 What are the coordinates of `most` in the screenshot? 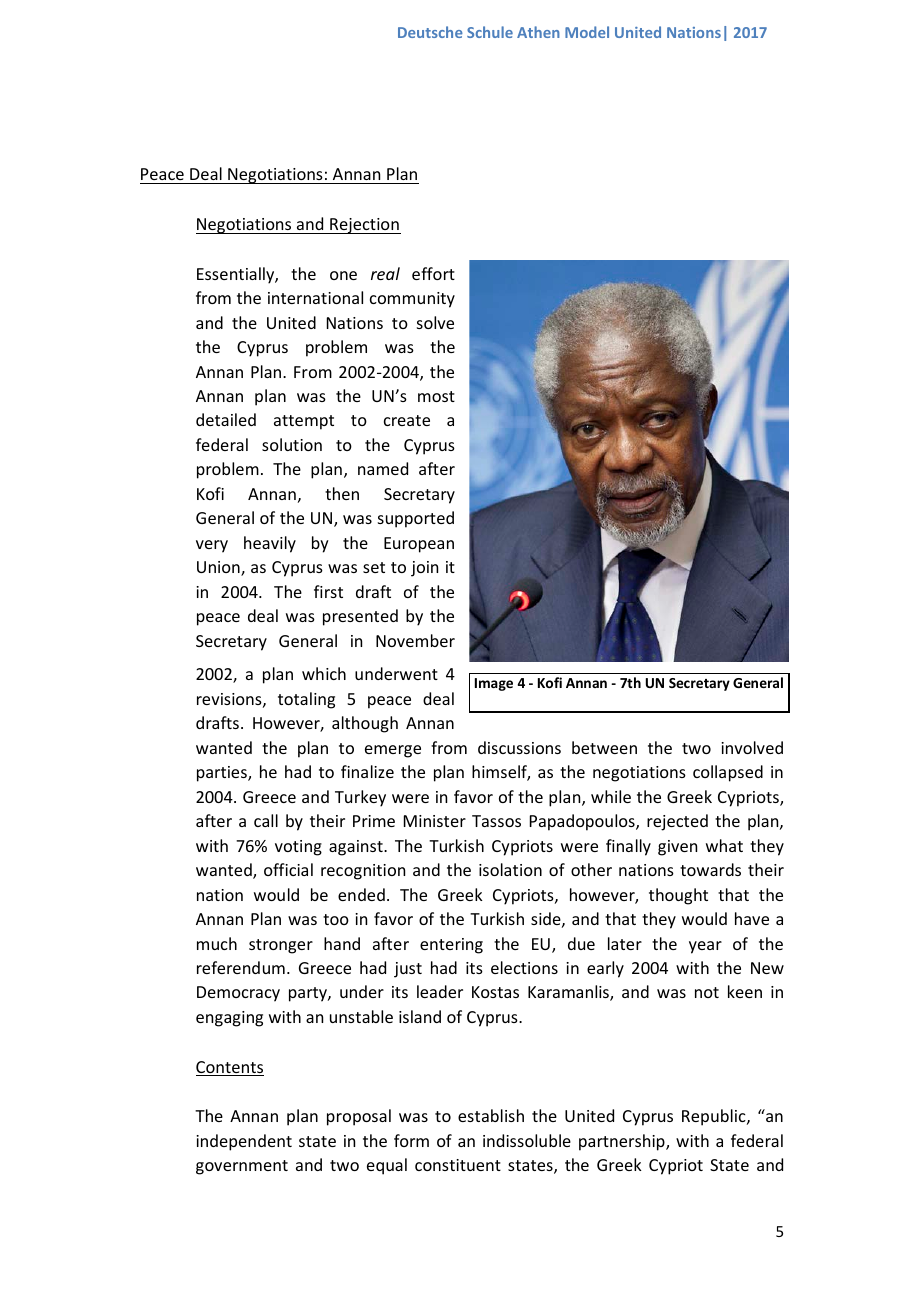 It's located at (436, 396).
